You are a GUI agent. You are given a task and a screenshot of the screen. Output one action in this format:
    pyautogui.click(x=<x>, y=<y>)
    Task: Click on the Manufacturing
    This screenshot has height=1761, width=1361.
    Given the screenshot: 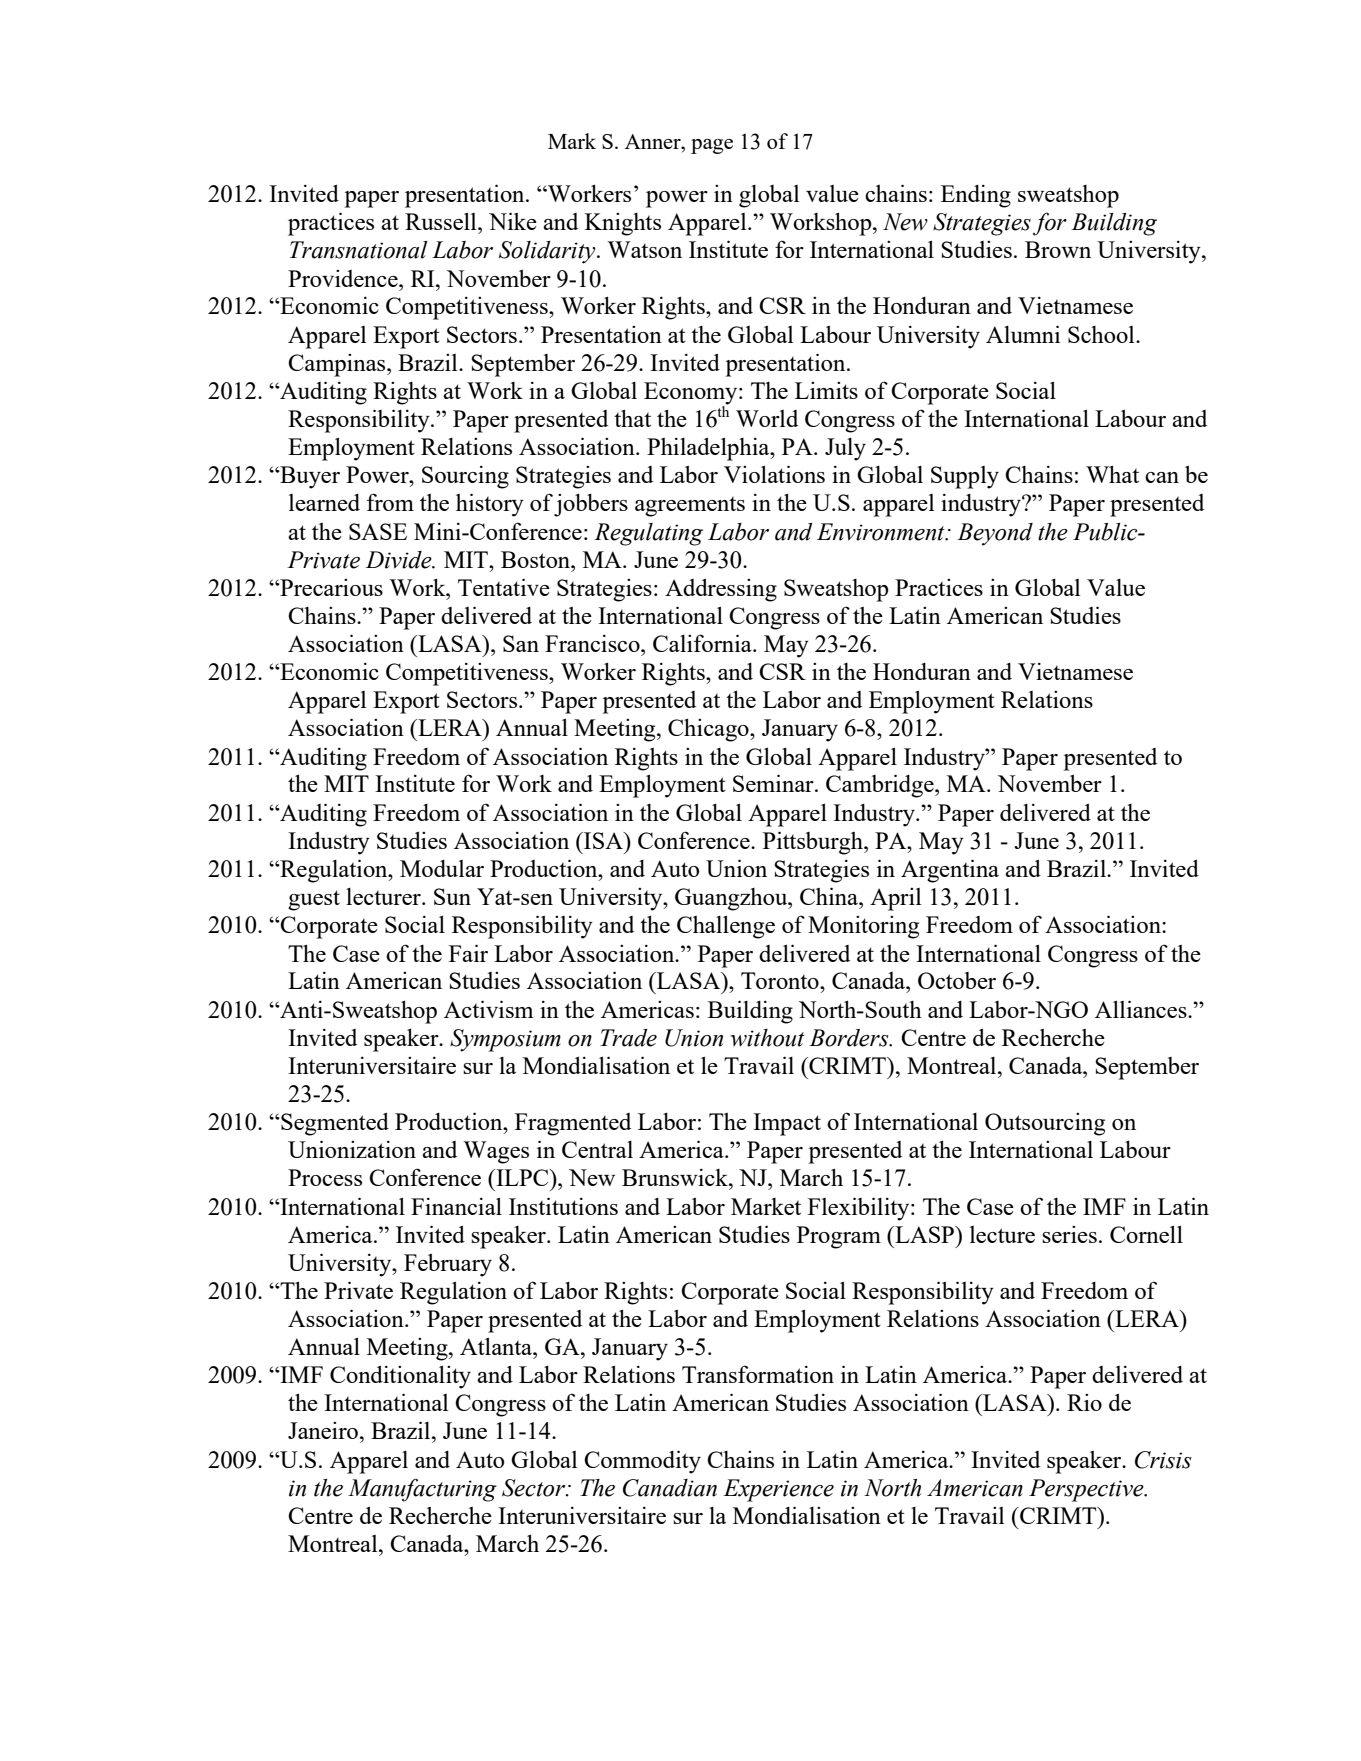 What is the action you would take?
    pyautogui.click(x=422, y=1490)
